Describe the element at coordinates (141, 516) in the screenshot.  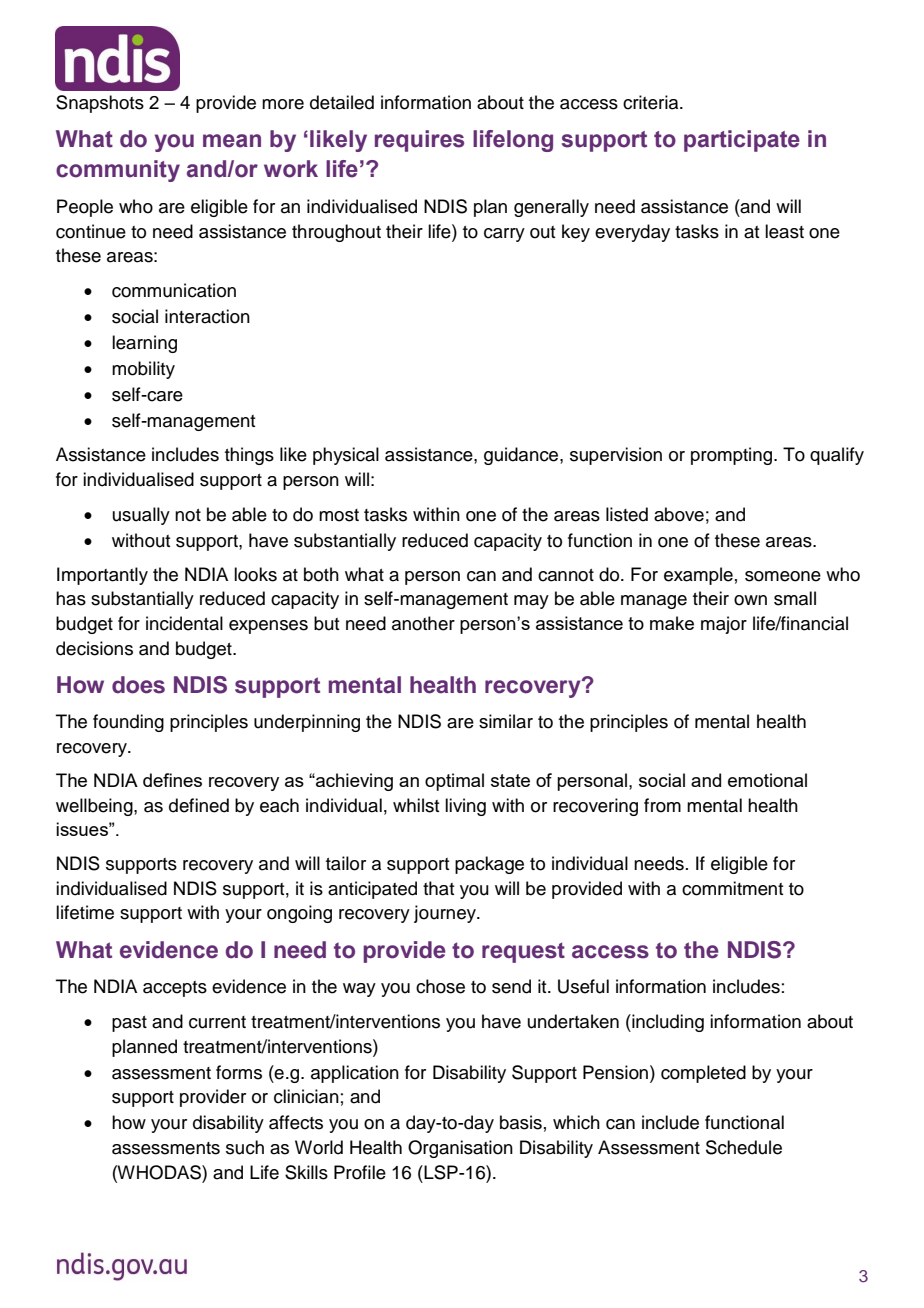
I see `usually` at that location.
